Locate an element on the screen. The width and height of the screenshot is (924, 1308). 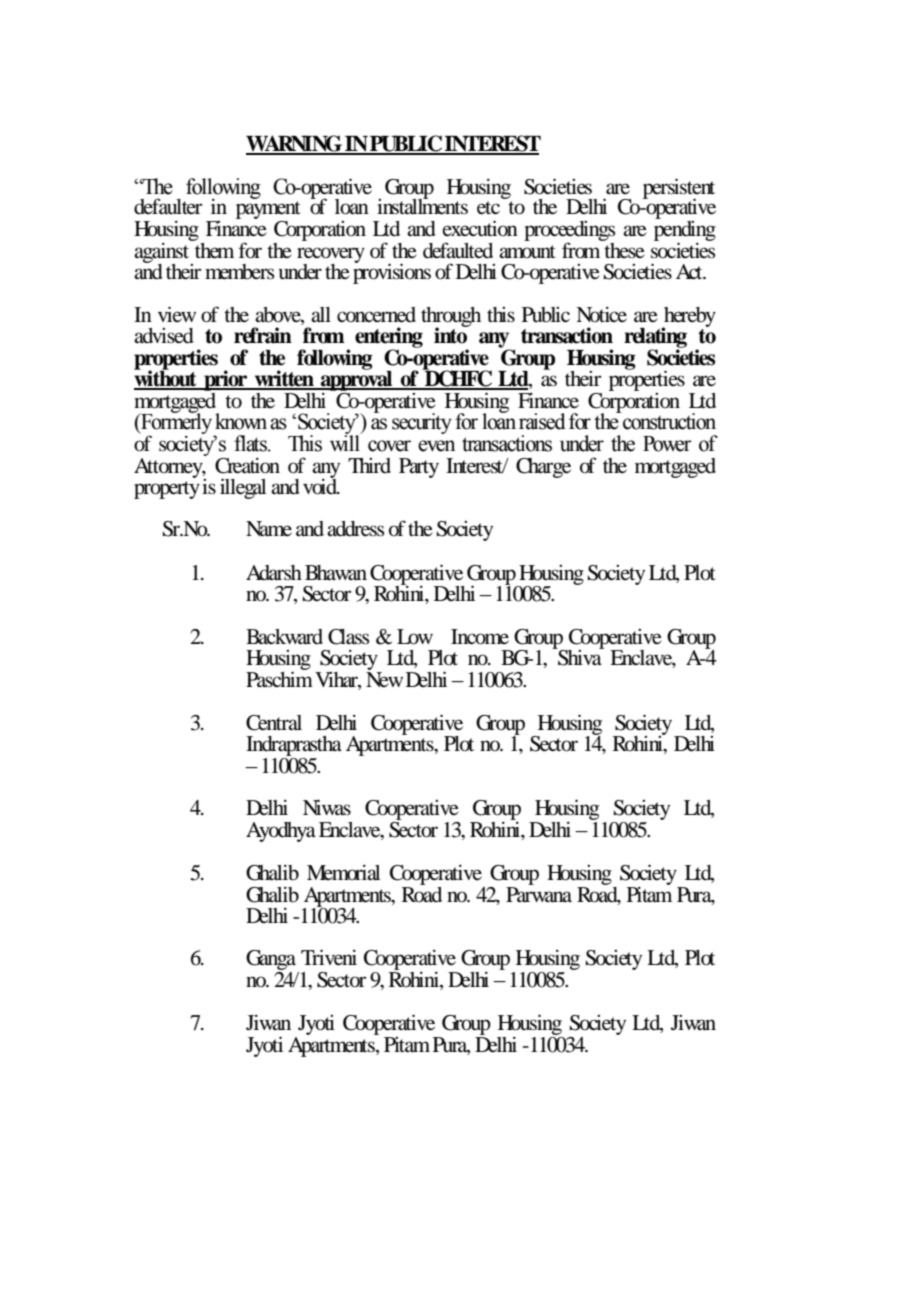
prior is located at coordinates (226, 380).
